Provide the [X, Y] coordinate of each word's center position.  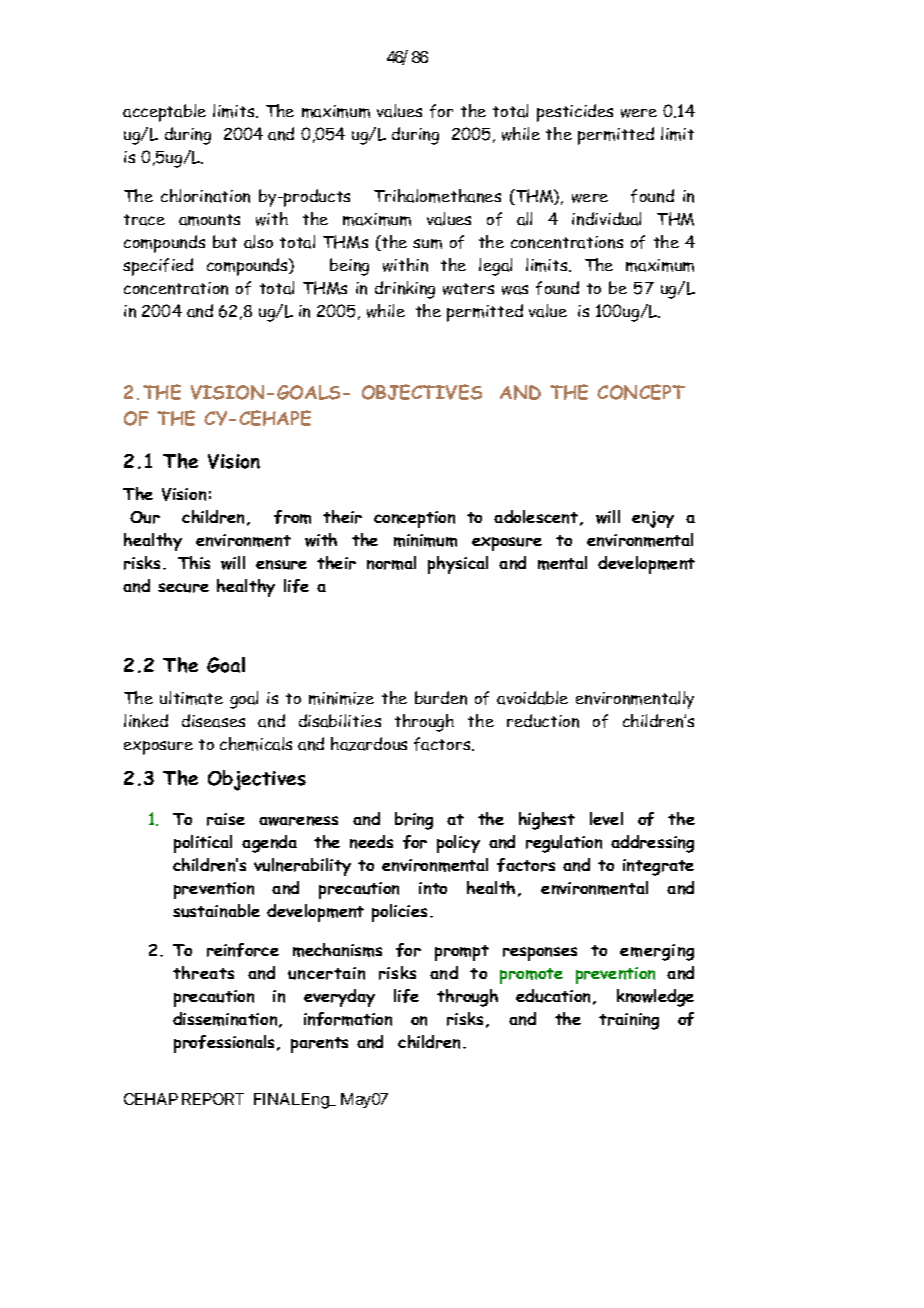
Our [145, 517]
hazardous [369, 744]
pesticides [575, 113]
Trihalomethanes [437, 196]
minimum [425, 540]
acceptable [164, 113]
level [606, 818]
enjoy [653, 519]
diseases [213, 721]
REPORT [213, 1099]
